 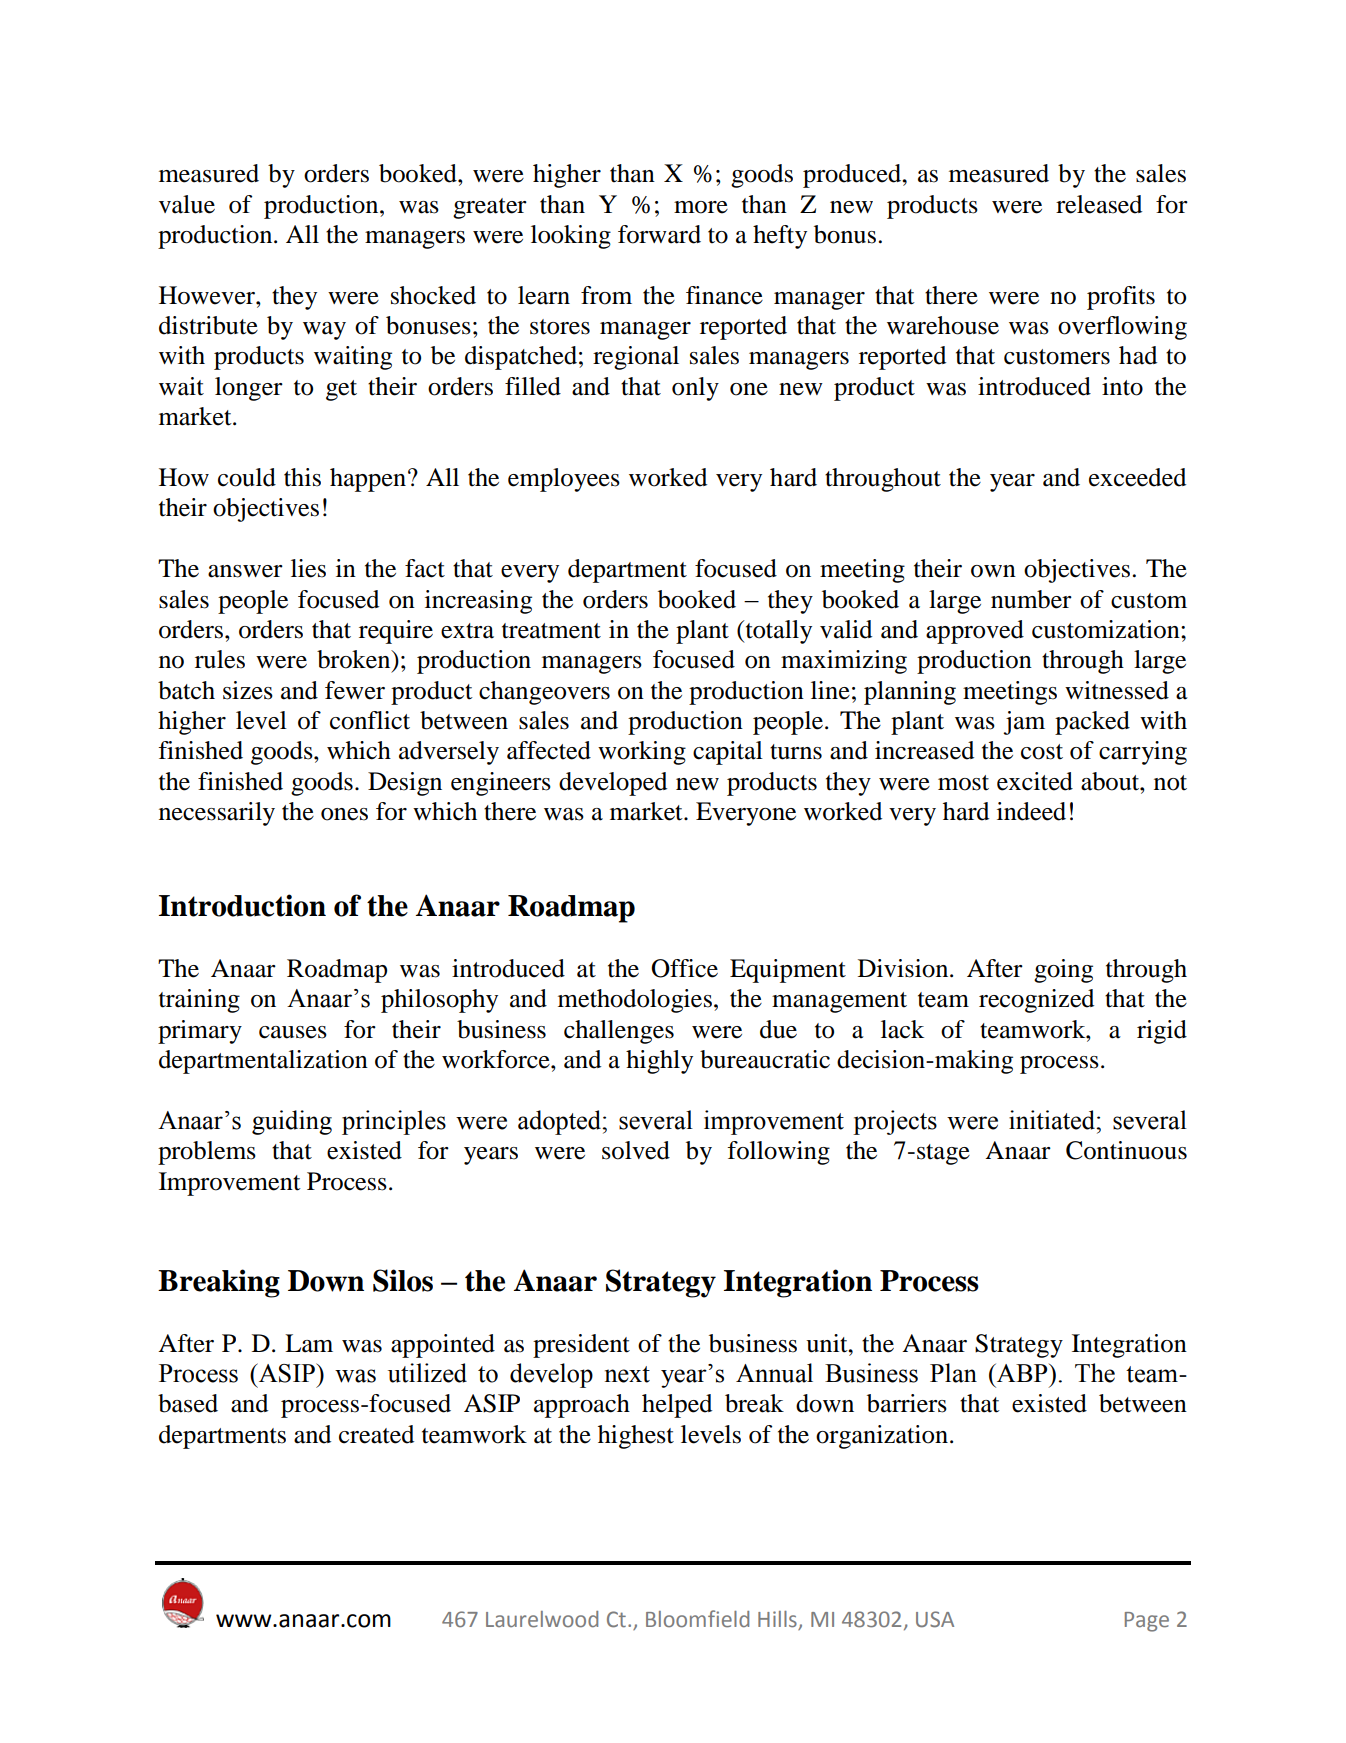 What do you see at coordinates (777, 632) in the document?
I see `totally` at bounding box center [777, 632].
